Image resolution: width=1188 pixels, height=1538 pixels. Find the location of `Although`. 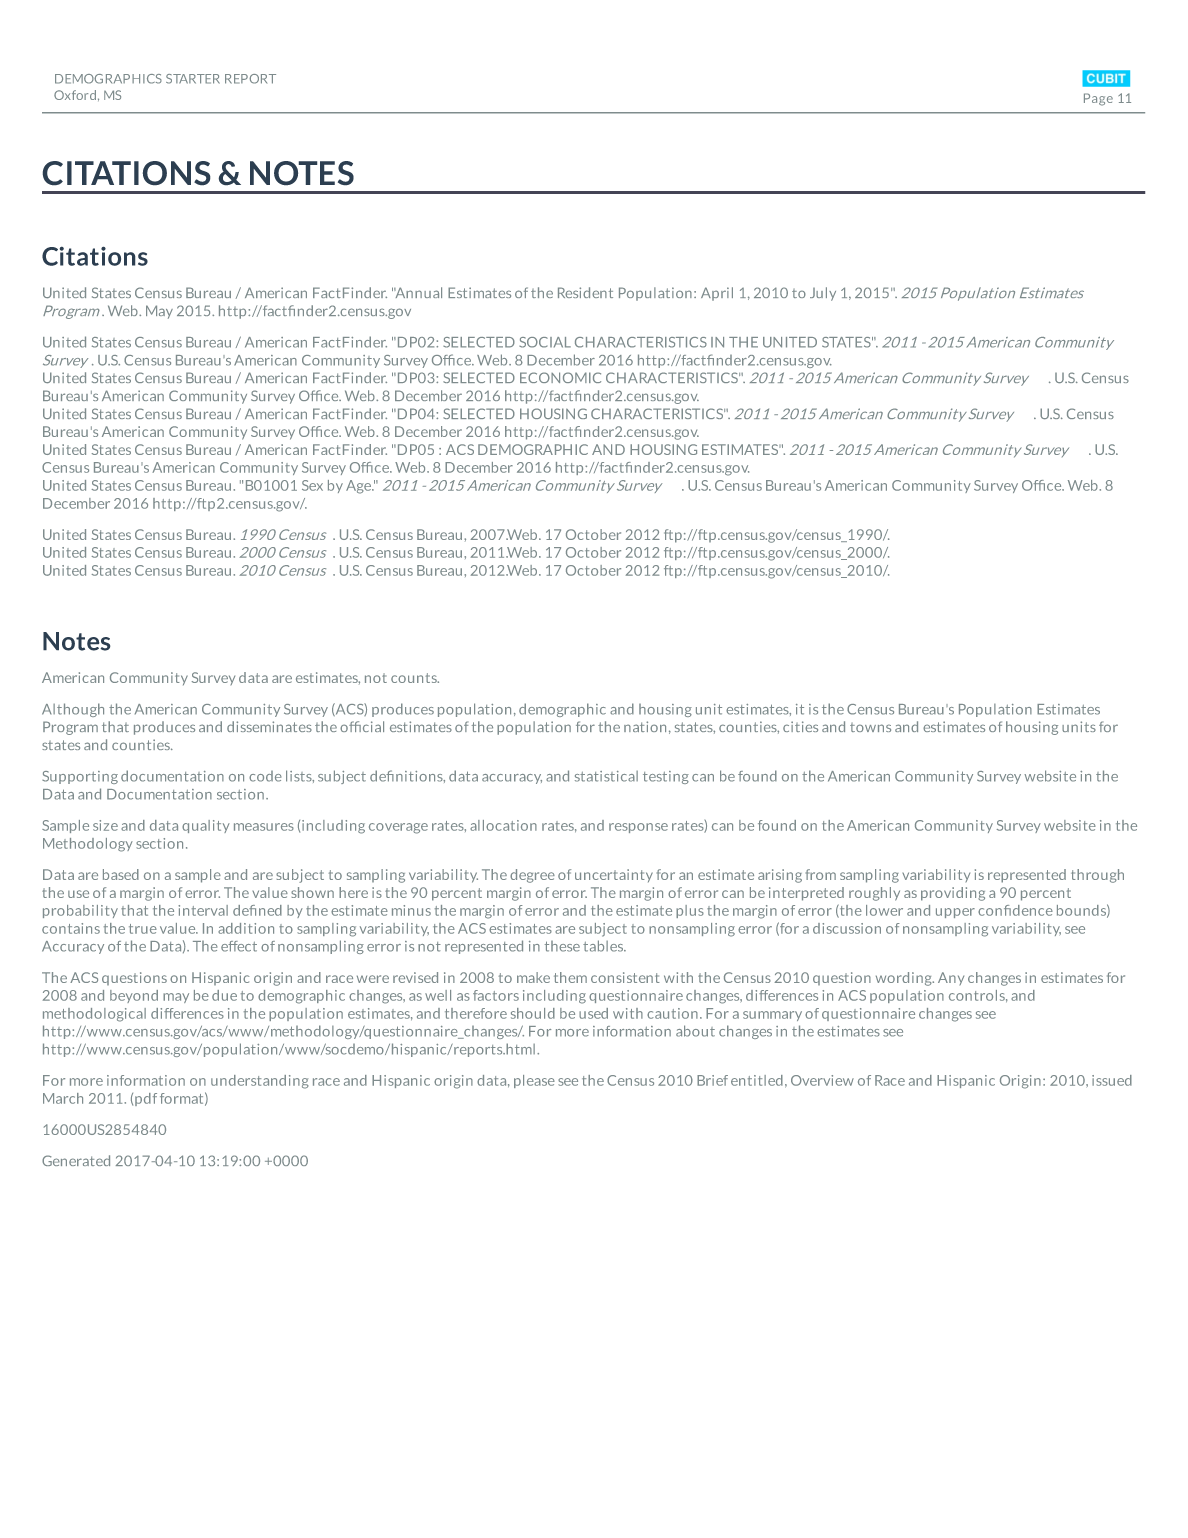

Although is located at coordinates (73, 710).
